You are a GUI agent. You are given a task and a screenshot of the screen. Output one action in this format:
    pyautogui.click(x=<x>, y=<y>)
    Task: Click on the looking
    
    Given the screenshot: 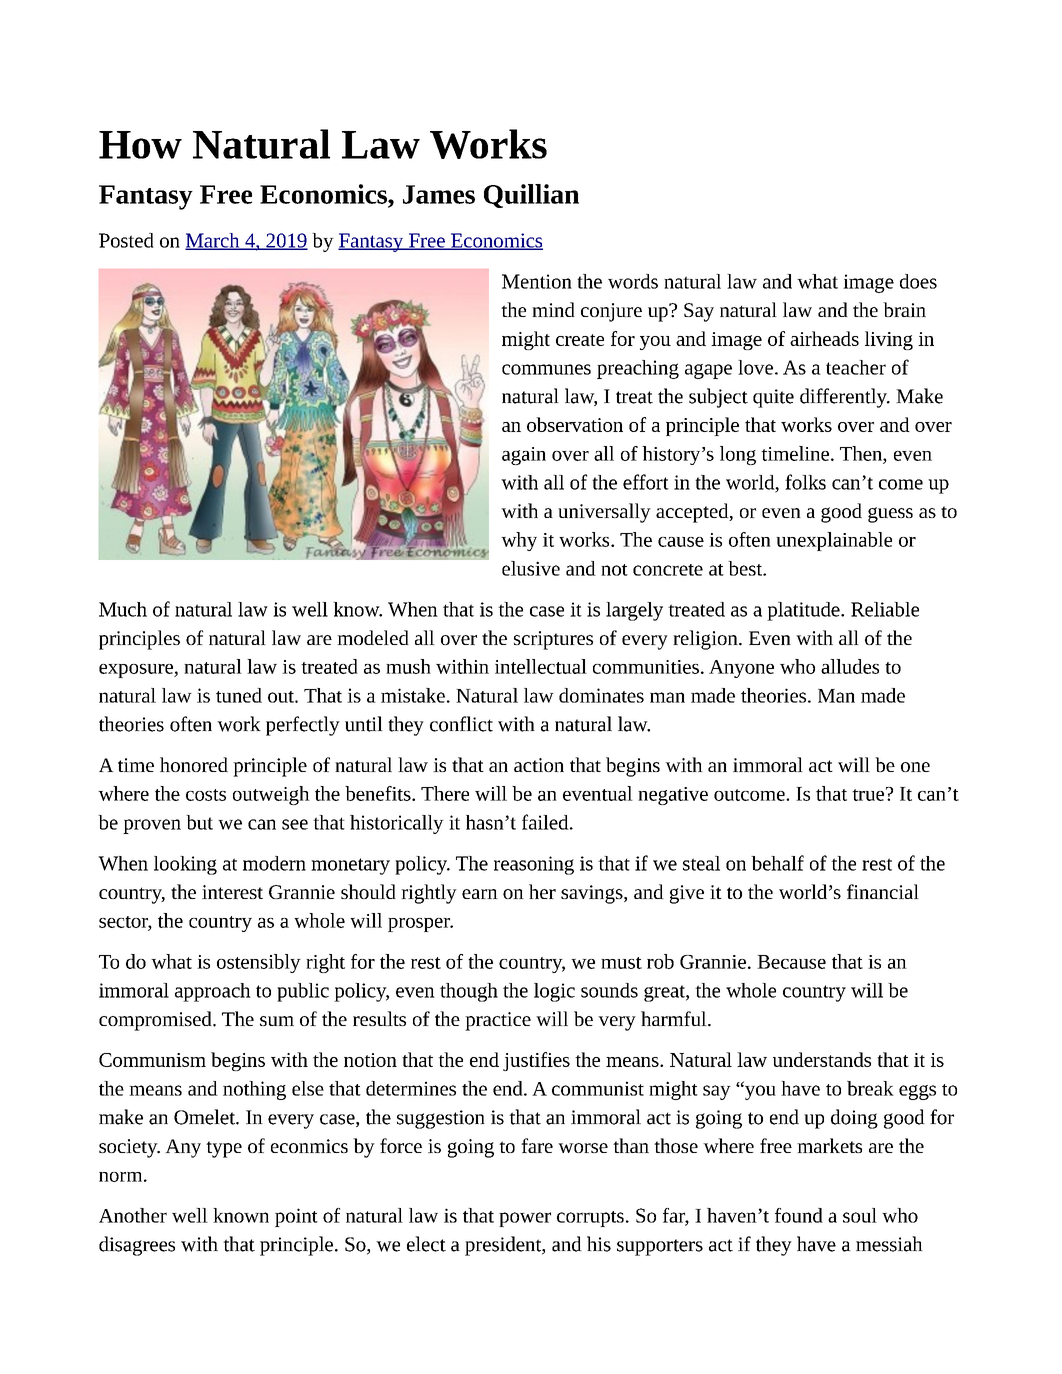 What is the action you would take?
    pyautogui.click(x=185, y=865)
